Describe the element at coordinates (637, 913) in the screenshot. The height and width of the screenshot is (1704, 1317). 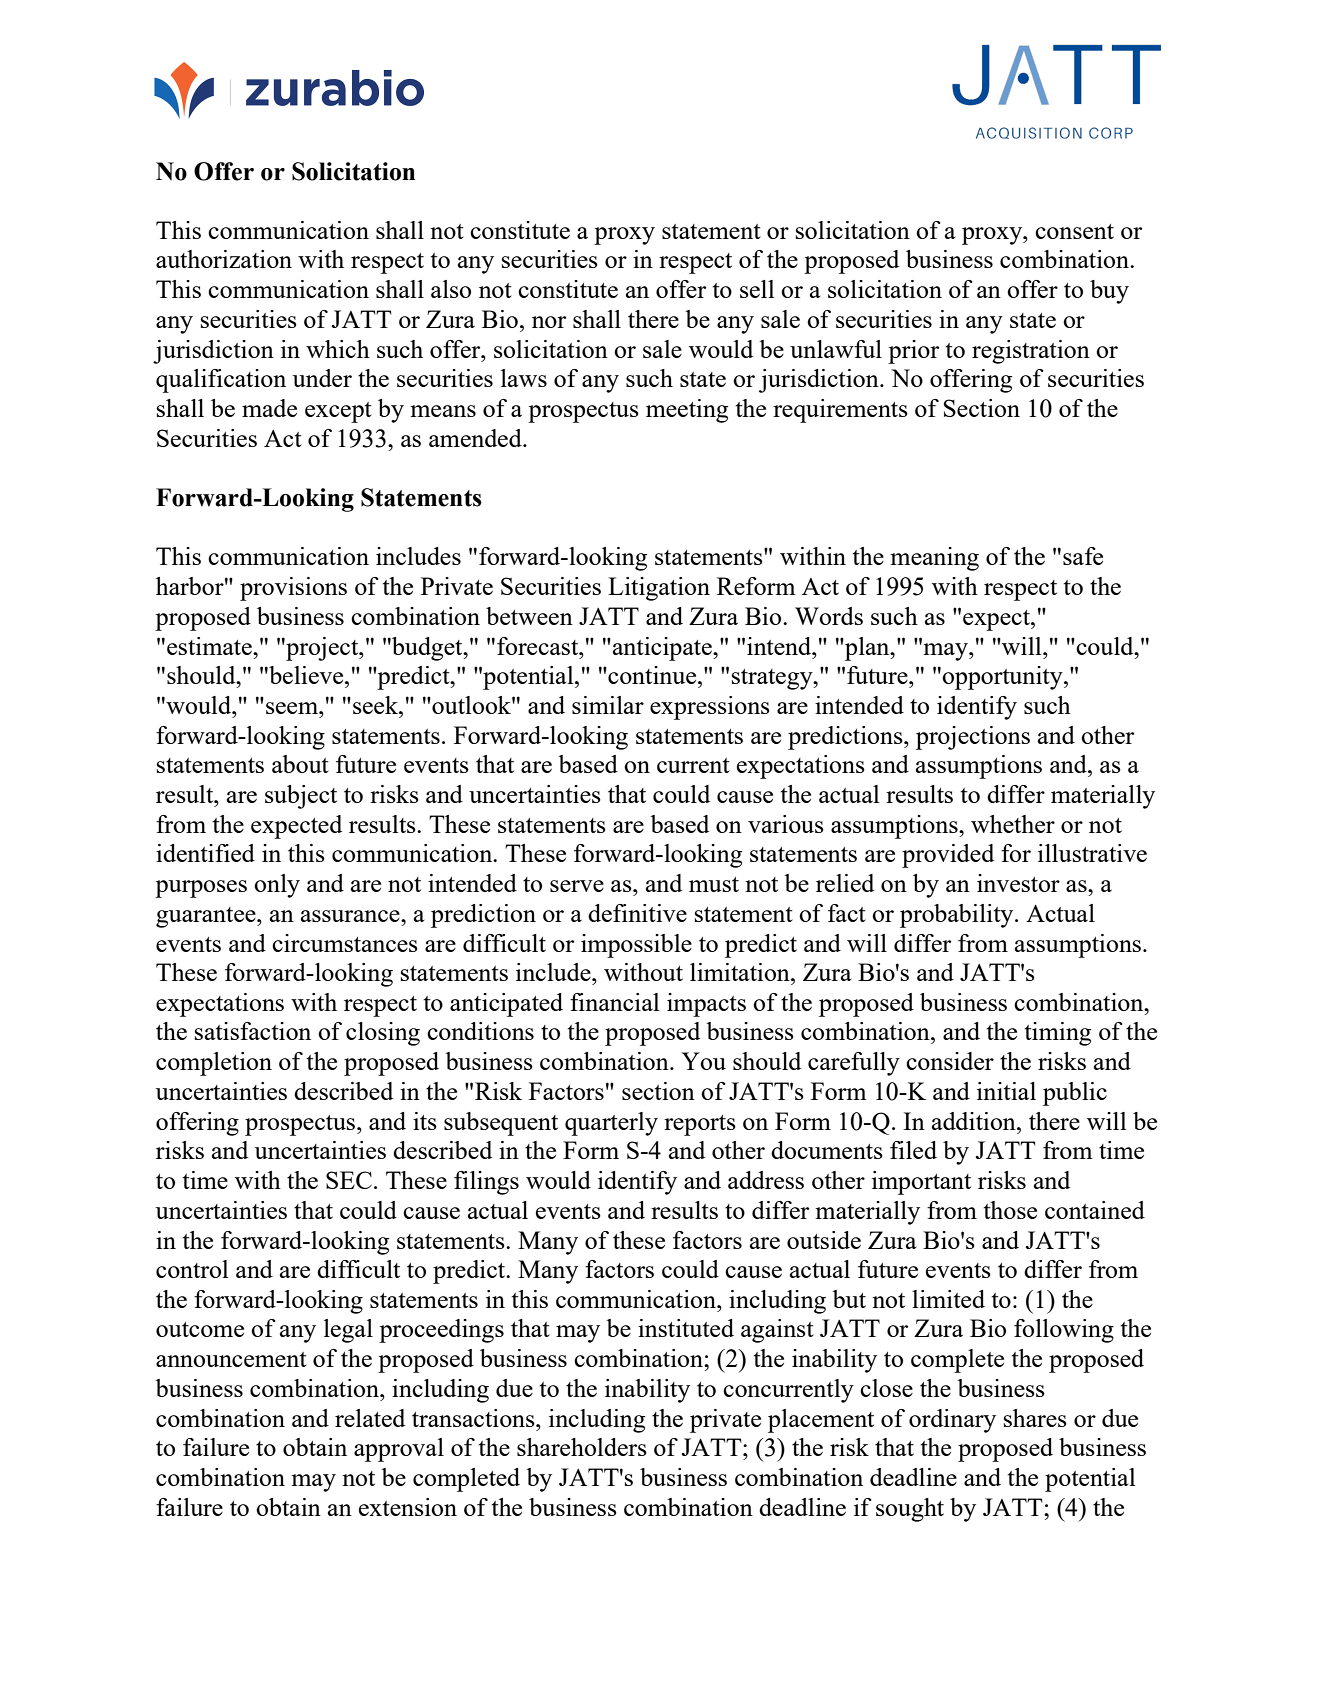
I see `definitive` at that location.
